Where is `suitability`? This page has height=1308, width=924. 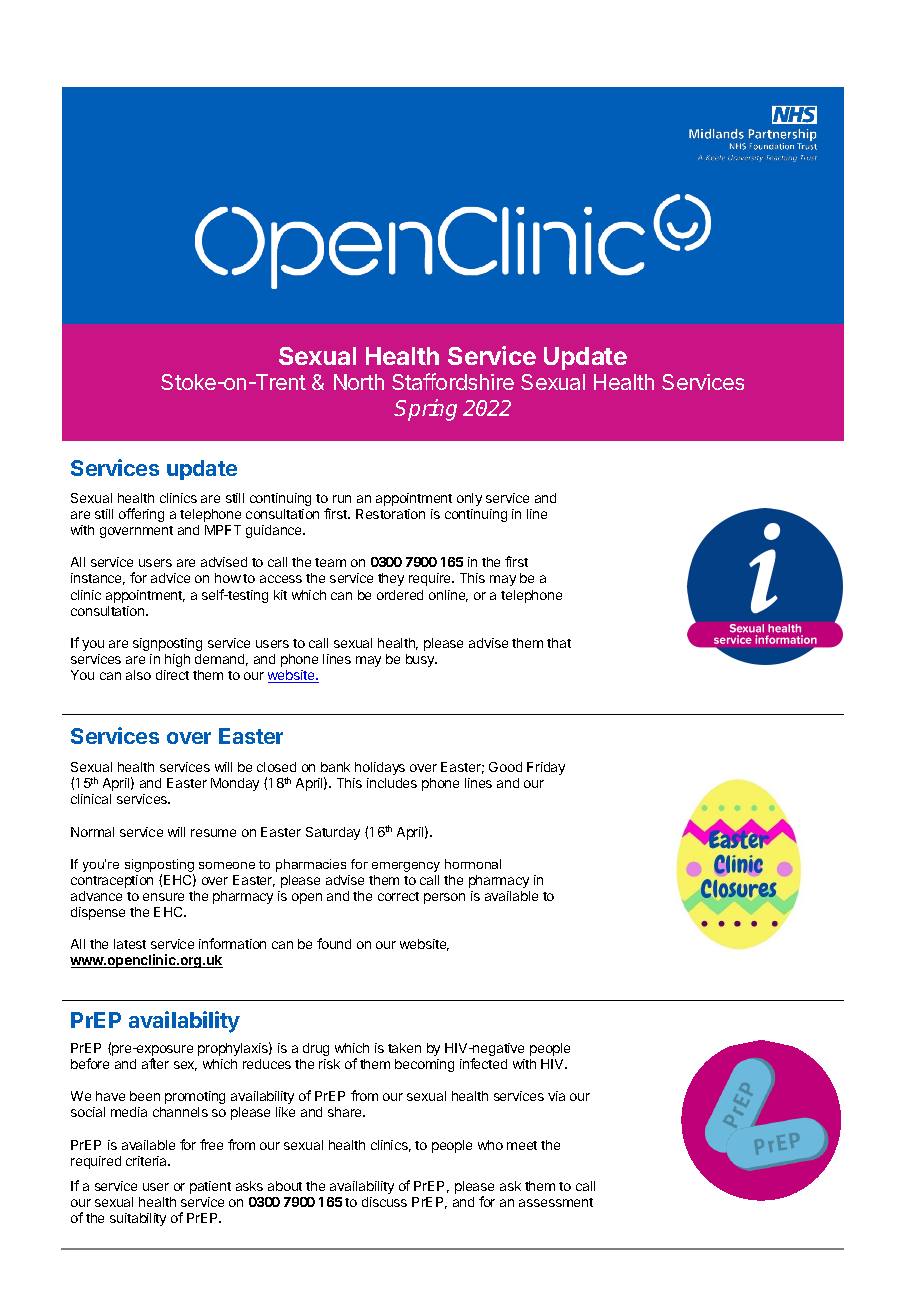
suitability is located at coordinates (138, 1219).
